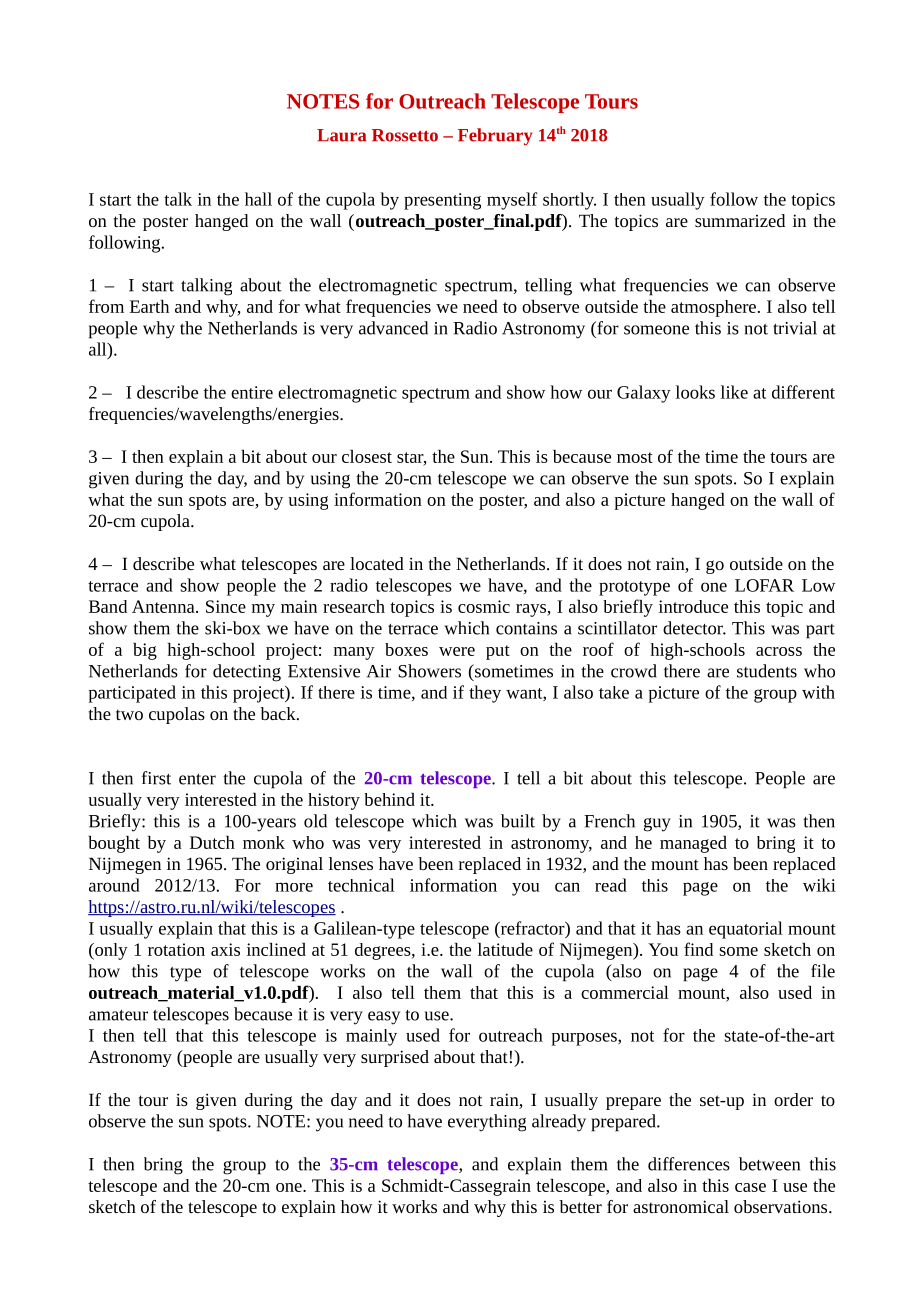 Image resolution: width=924 pixels, height=1308 pixels. What do you see at coordinates (505, 949) in the screenshot?
I see `latitude` at bounding box center [505, 949].
